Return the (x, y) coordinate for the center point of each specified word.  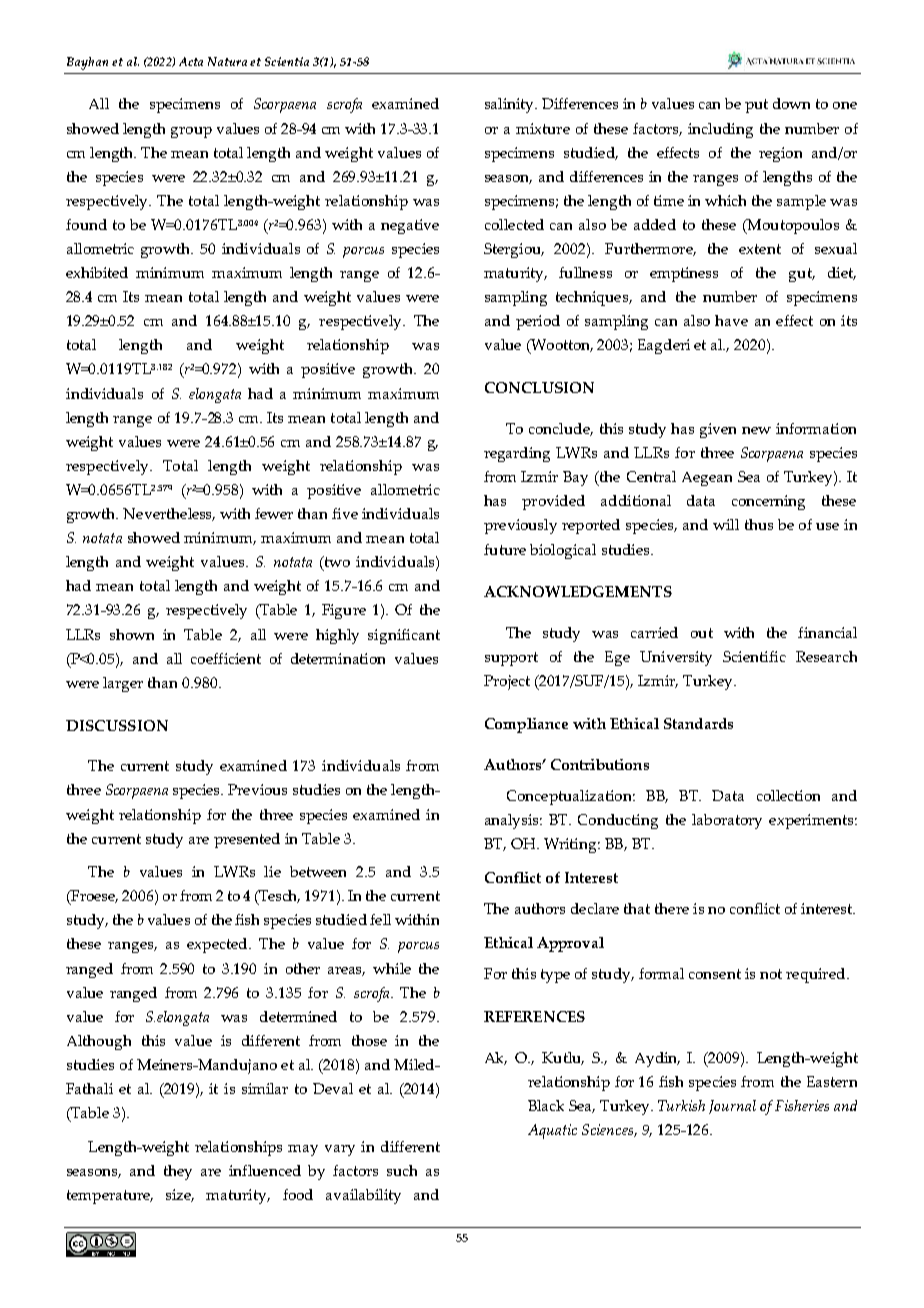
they (178, 1172)
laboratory (727, 821)
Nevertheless (169, 514)
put (756, 106)
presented (247, 840)
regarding (517, 454)
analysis (513, 821)
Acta (191, 61)
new (756, 430)
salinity (511, 105)
